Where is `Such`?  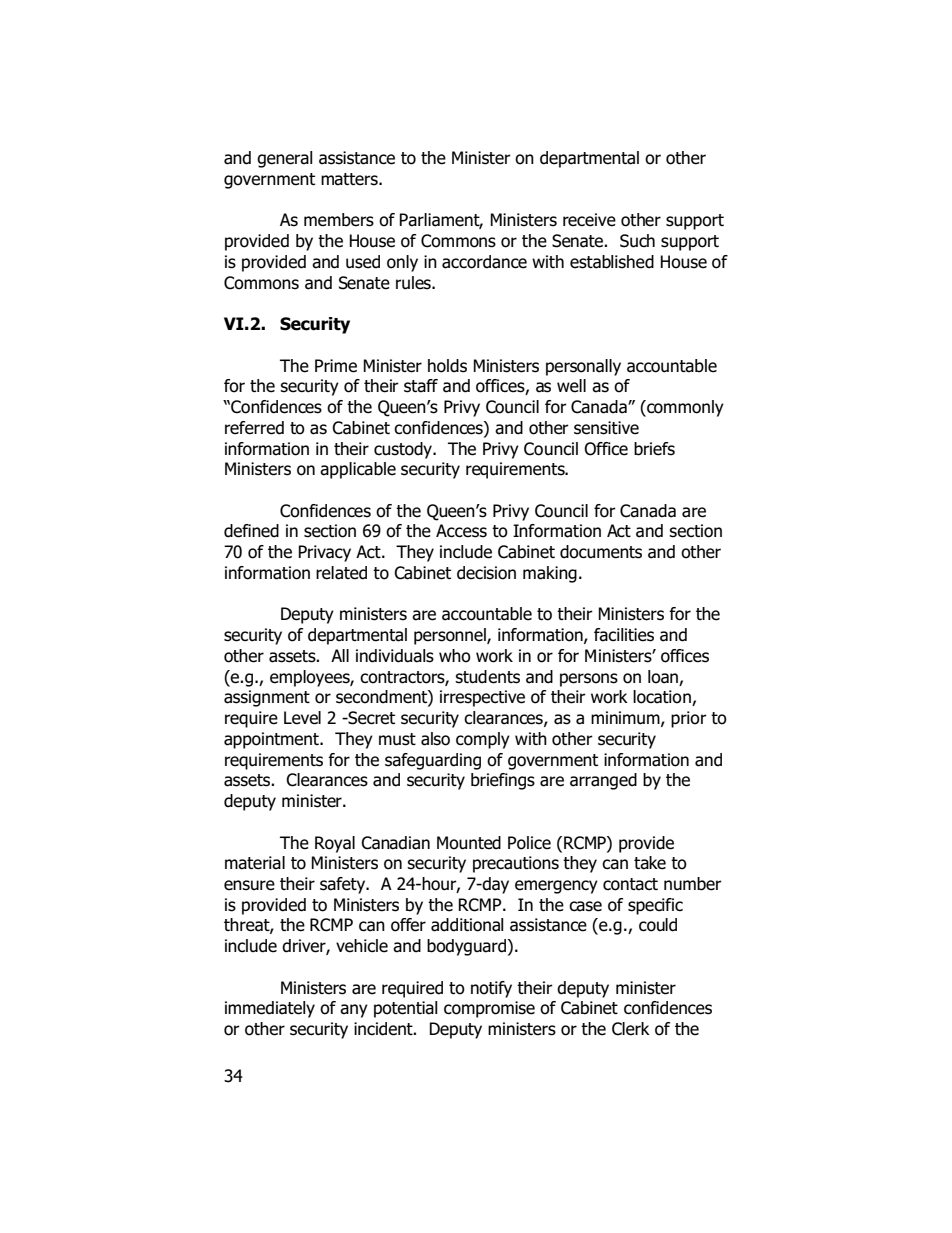
Such is located at coordinates (637, 241).
